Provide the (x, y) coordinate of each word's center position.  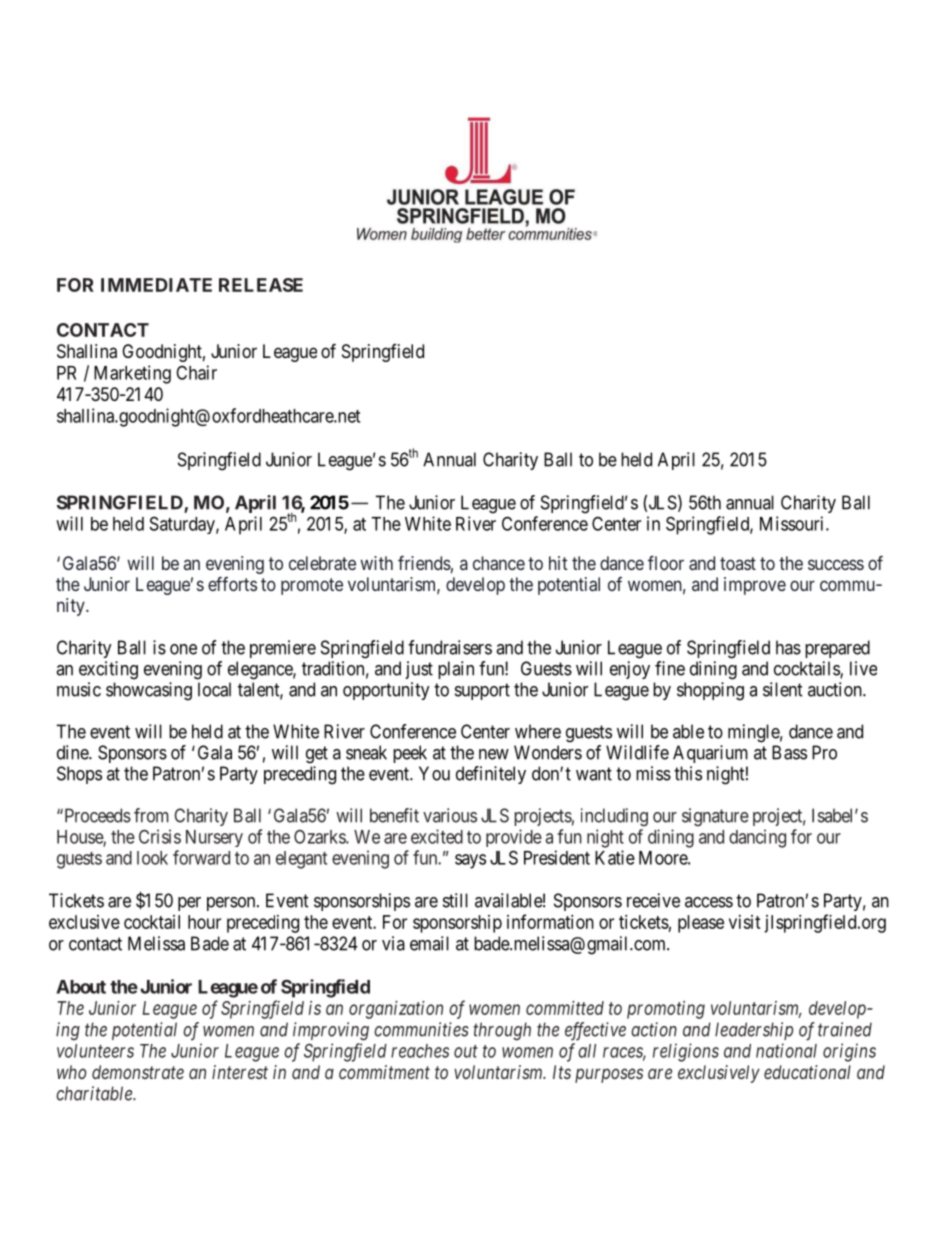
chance (499, 563)
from (151, 815)
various (450, 815)
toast (738, 563)
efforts (232, 584)
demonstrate (138, 1072)
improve (755, 586)
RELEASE (261, 285)
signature (715, 817)
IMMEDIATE (156, 285)
